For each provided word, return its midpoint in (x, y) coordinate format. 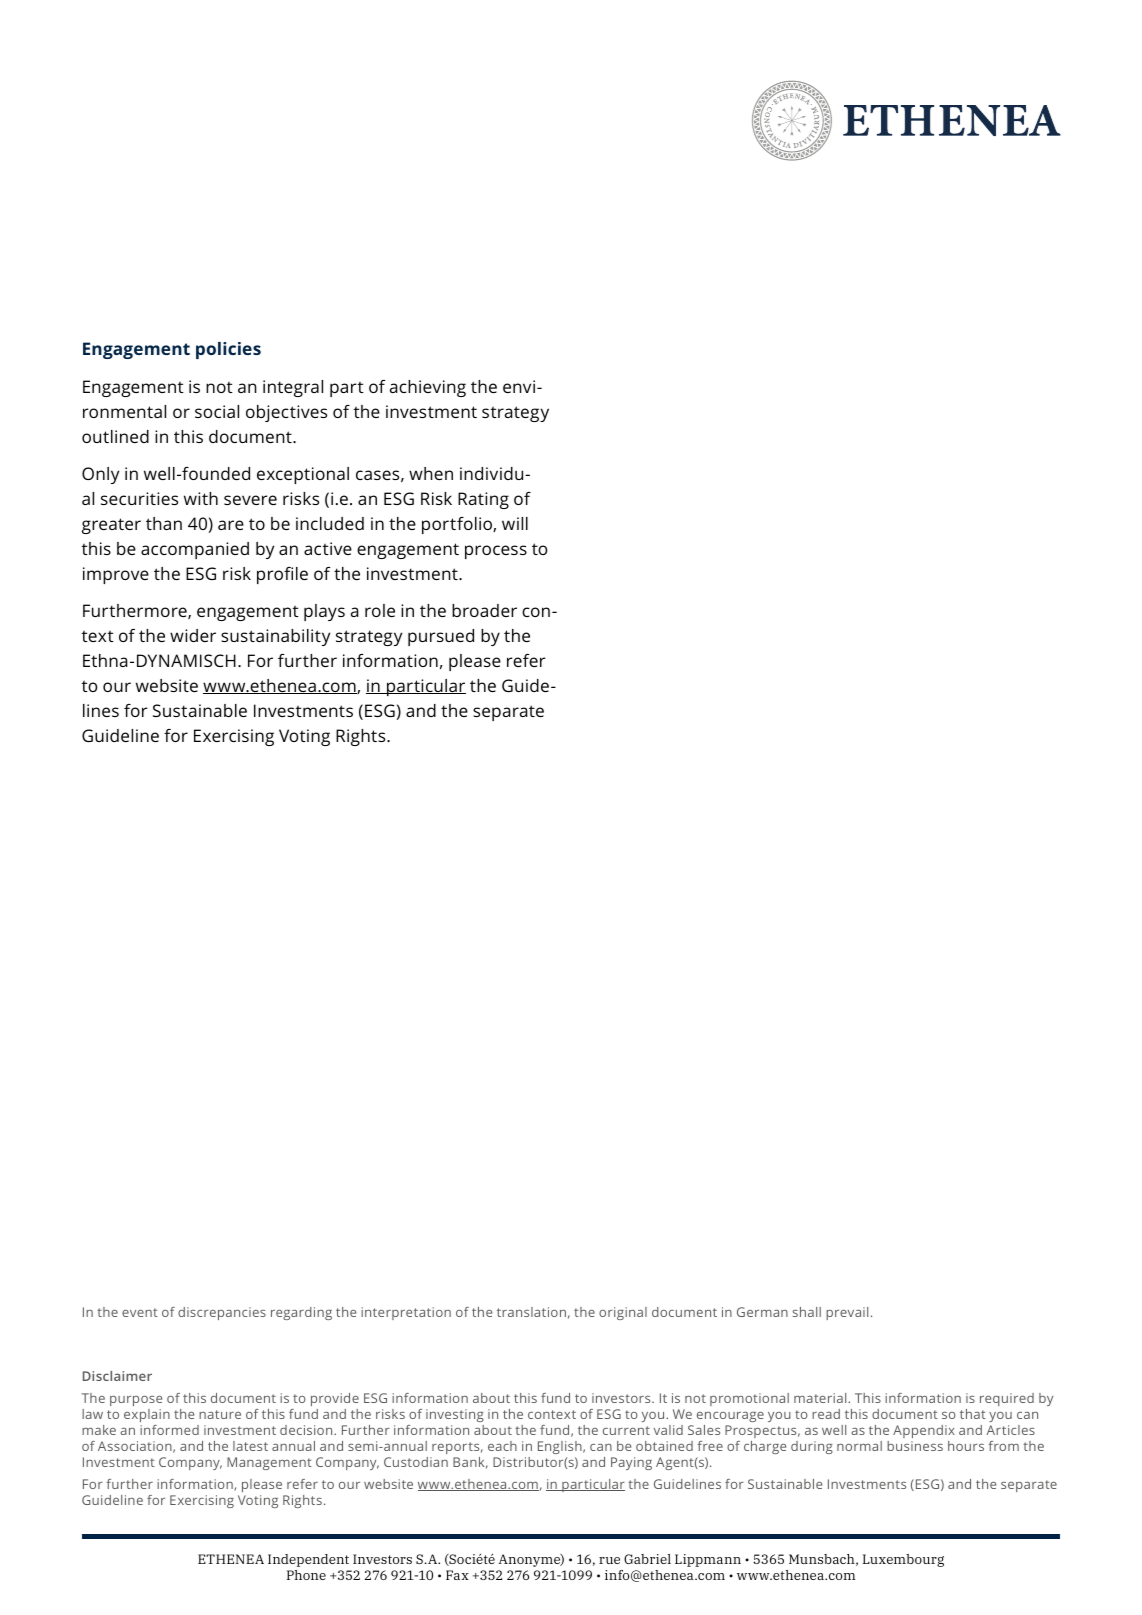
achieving (428, 388)
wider (193, 635)
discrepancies (222, 1313)
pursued (441, 637)
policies (228, 350)
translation (531, 1312)
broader (484, 610)
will (515, 523)
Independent (308, 1560)
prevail (847, 1313)
